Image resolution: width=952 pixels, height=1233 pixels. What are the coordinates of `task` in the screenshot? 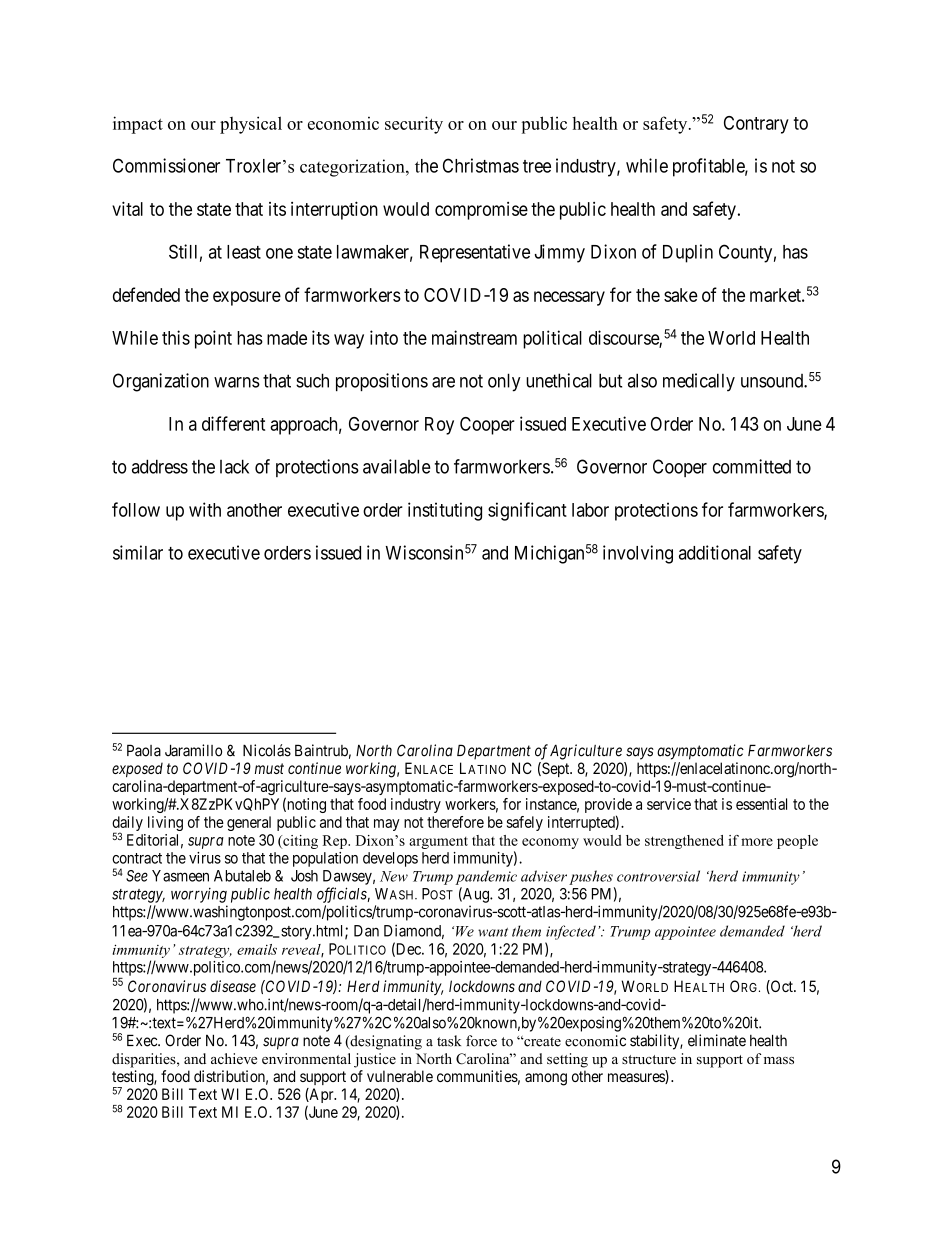 It's located at (449, 1041).
